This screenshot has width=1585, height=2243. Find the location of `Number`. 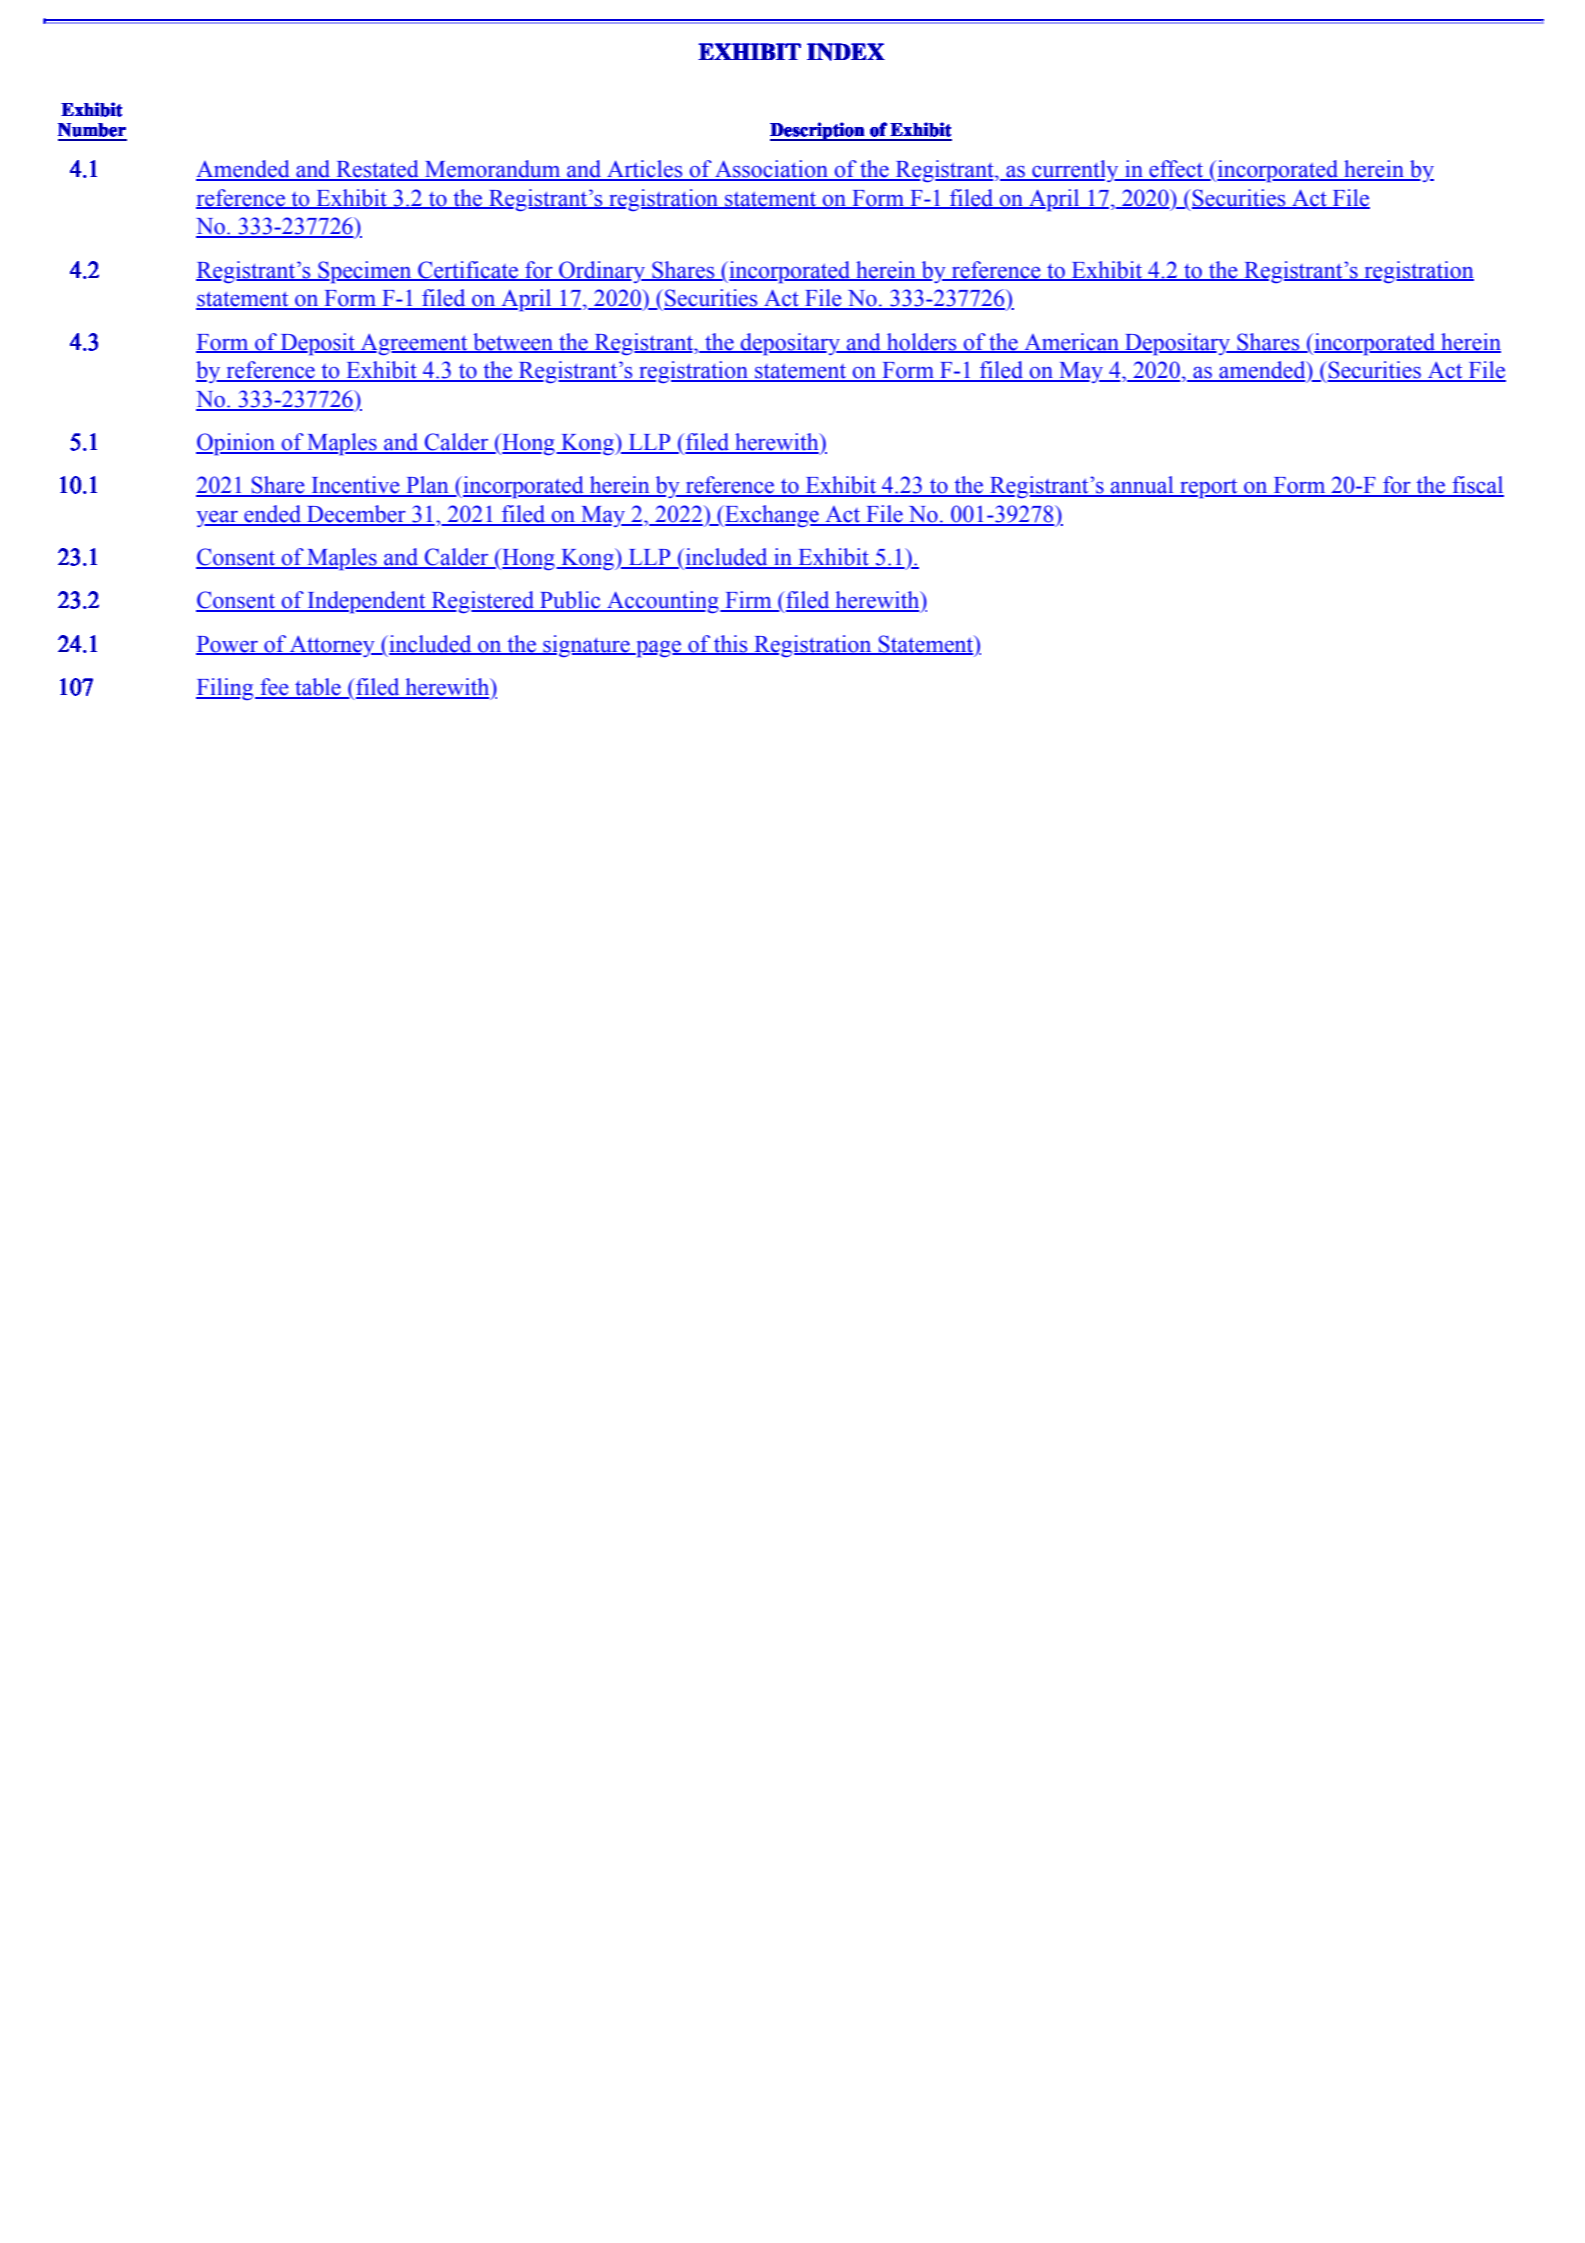

Number is located at coordinates (92, 130).
